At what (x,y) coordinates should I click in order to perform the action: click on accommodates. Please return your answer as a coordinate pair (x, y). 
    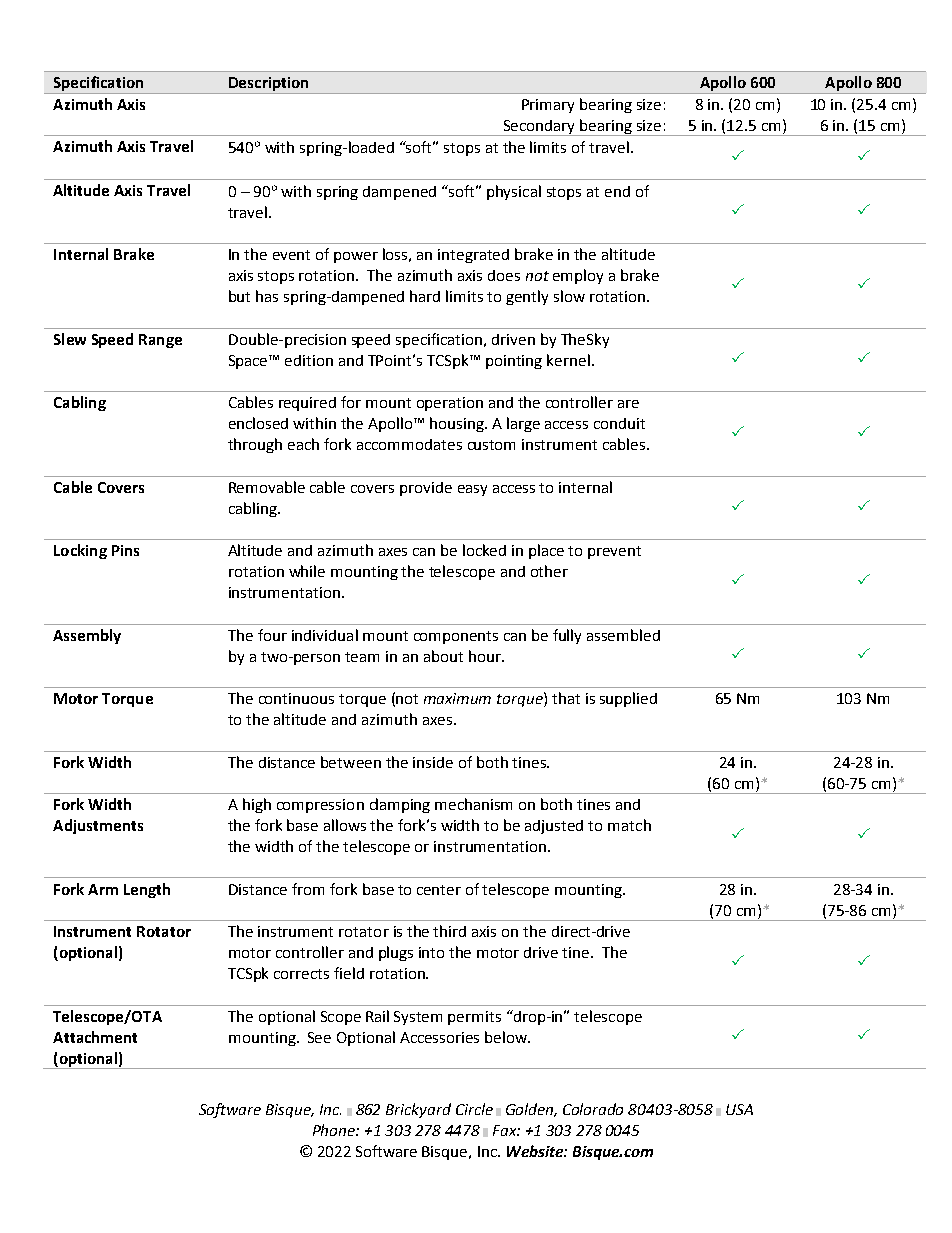
    Looking at the image, I should click on (409, 444).
